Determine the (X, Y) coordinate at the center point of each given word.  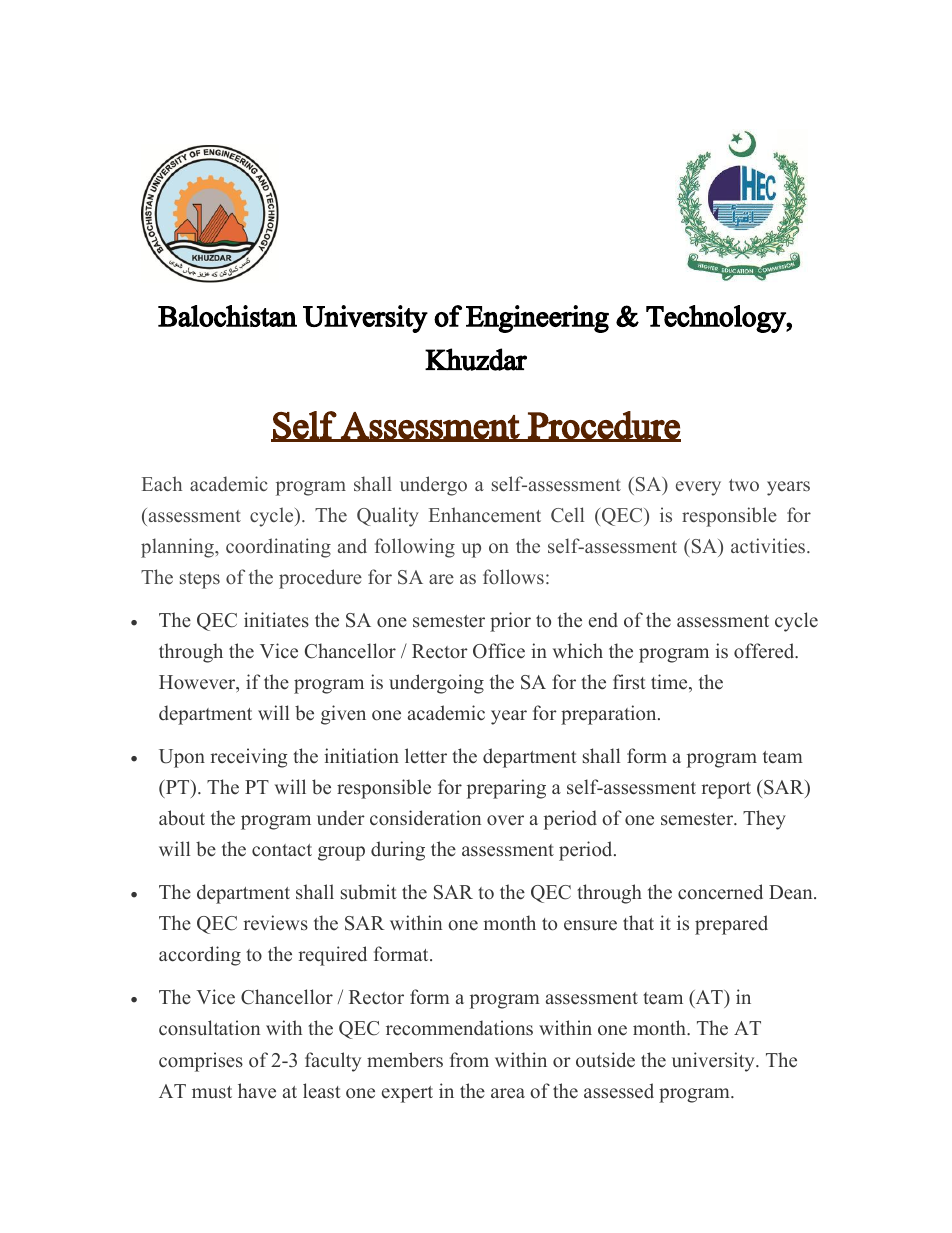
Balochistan (227, 316)
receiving (249, 758)
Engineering (537, 319)
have (257, 1091)
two (744, 485)
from (469, 1060)
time (670, 683)
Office (499, 651)
